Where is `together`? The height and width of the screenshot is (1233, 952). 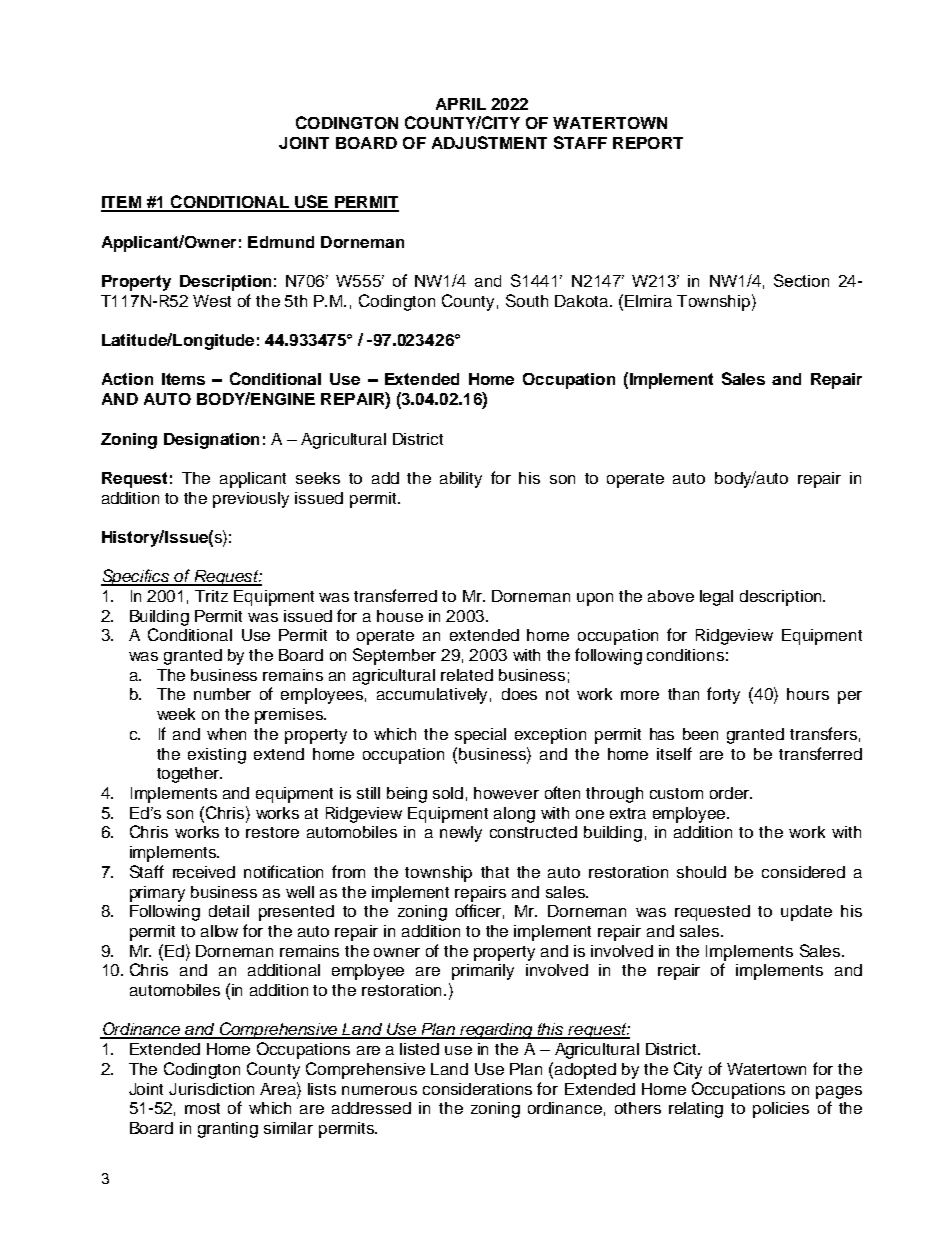 together is located at coordinates (189, 775).
